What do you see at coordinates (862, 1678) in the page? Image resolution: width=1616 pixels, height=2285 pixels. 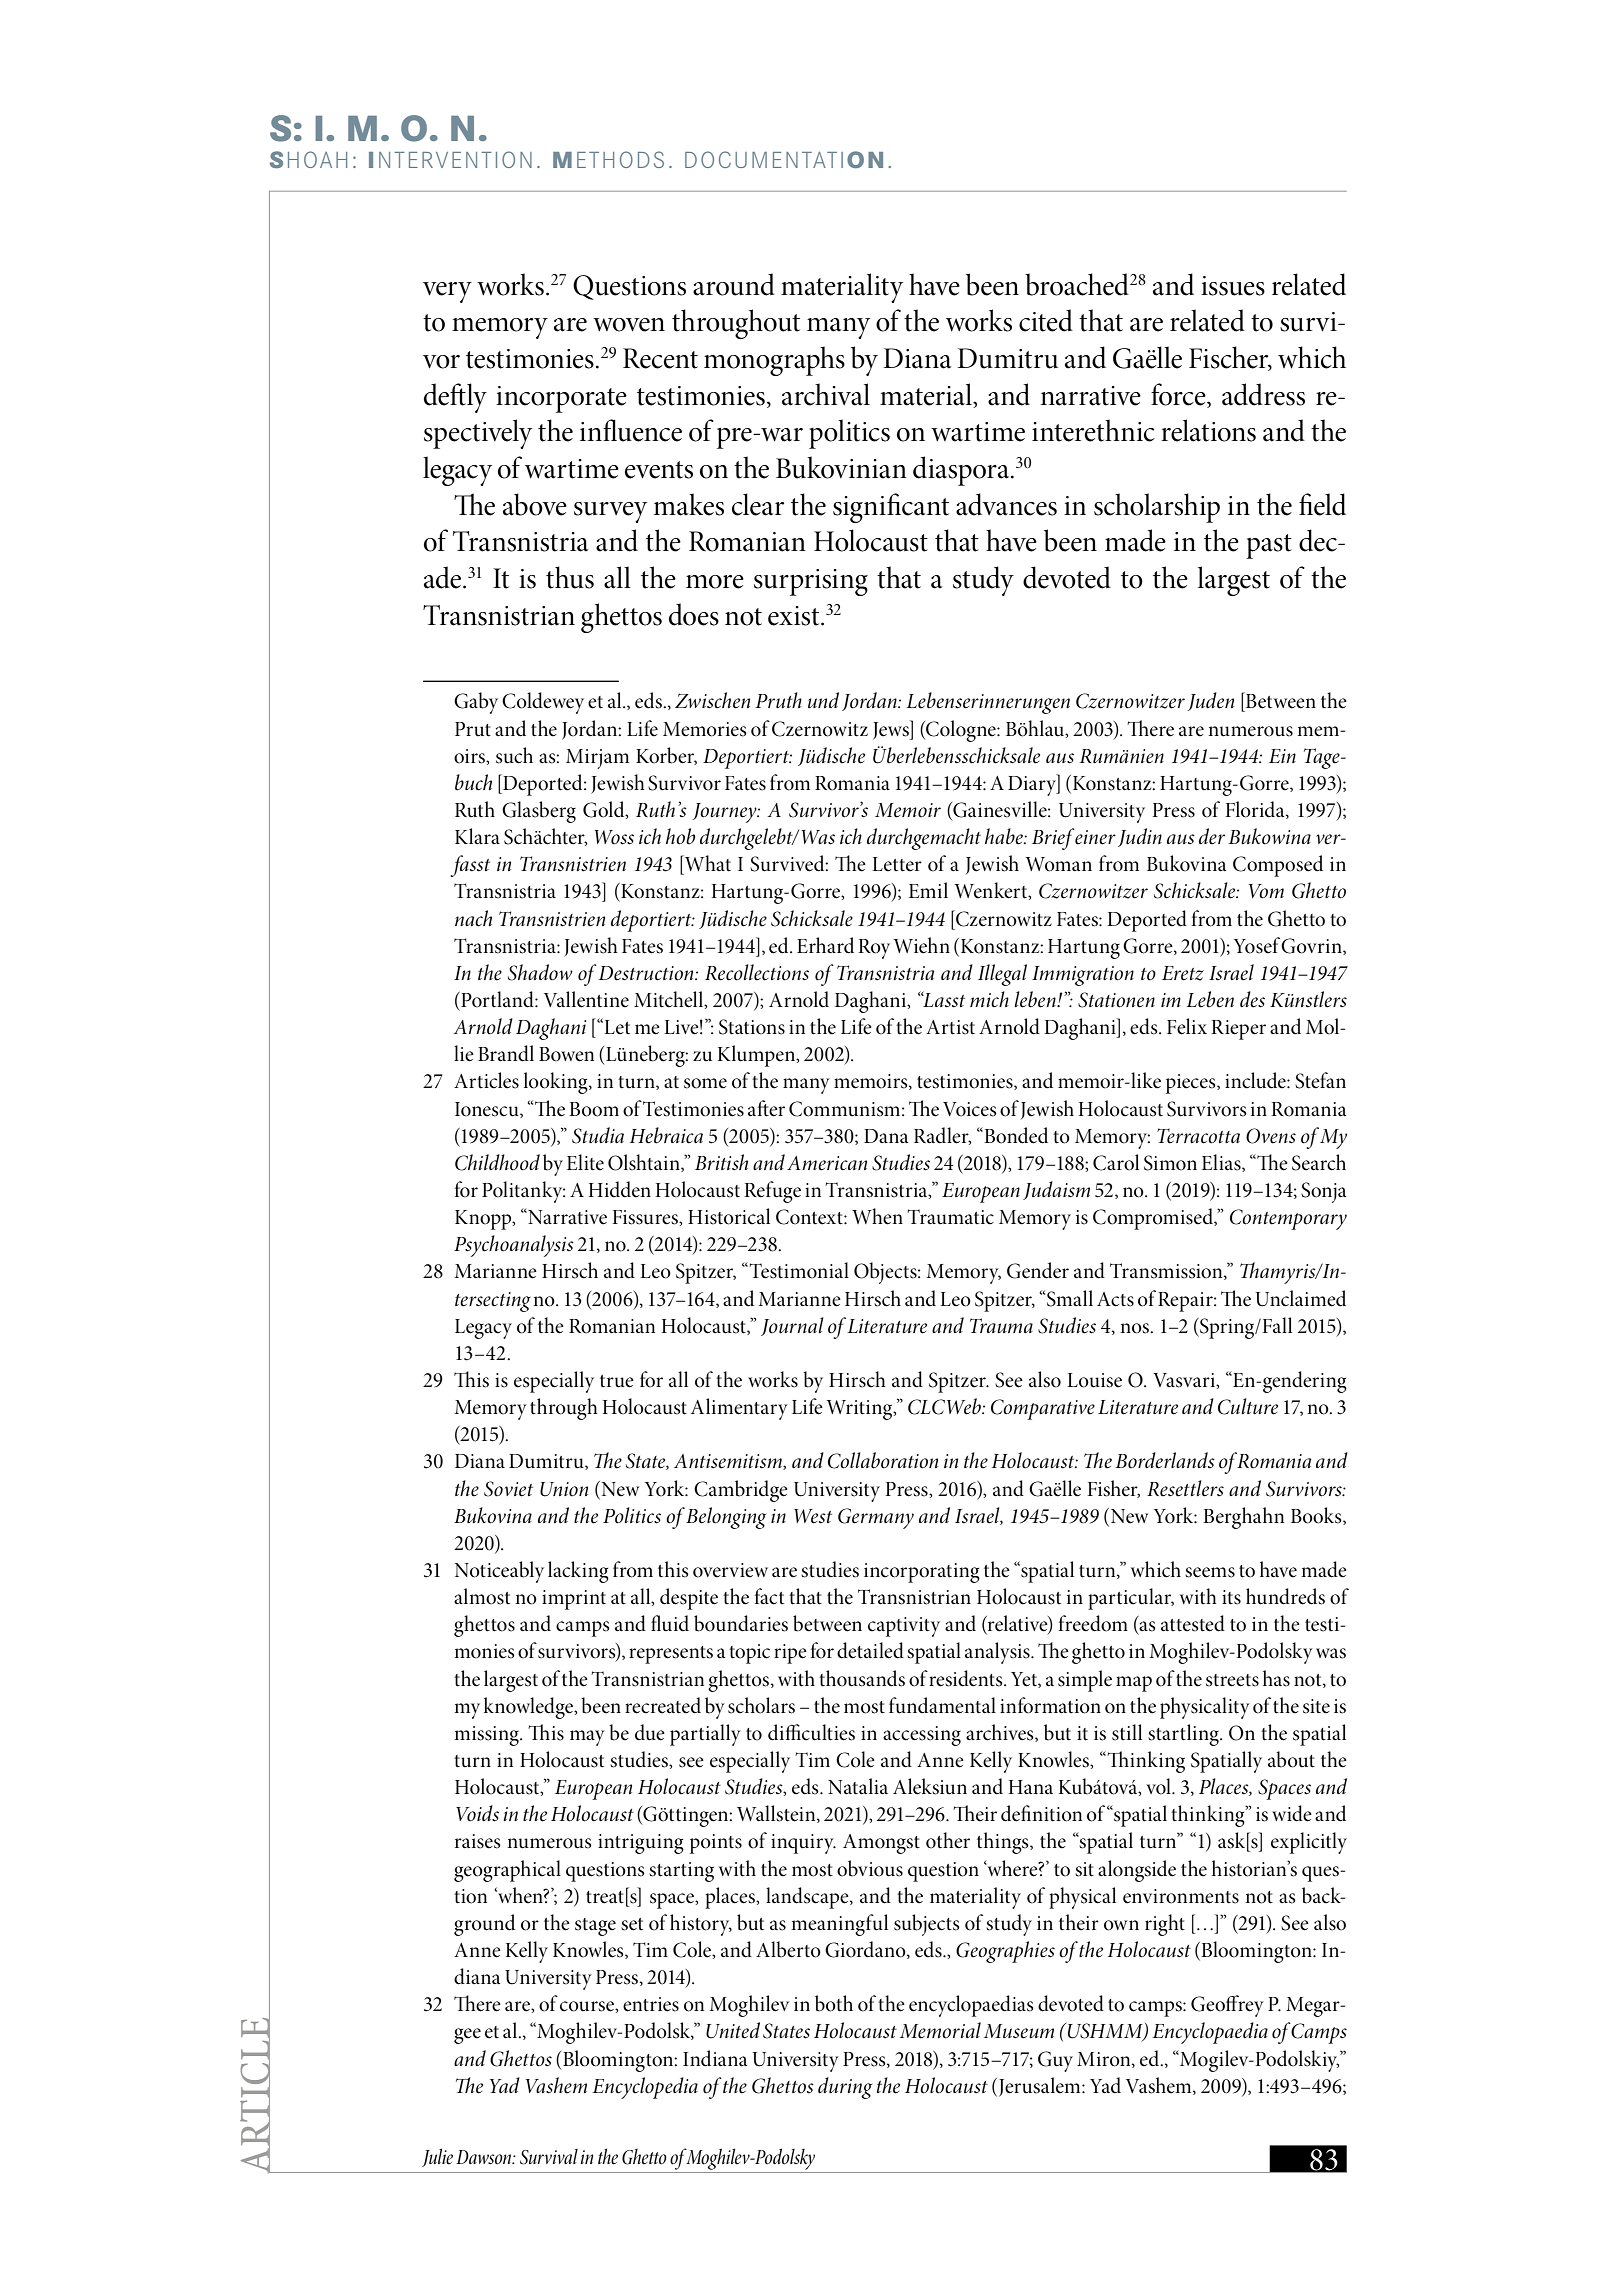 I see `thousands` at bounding box center [862, 1678].
